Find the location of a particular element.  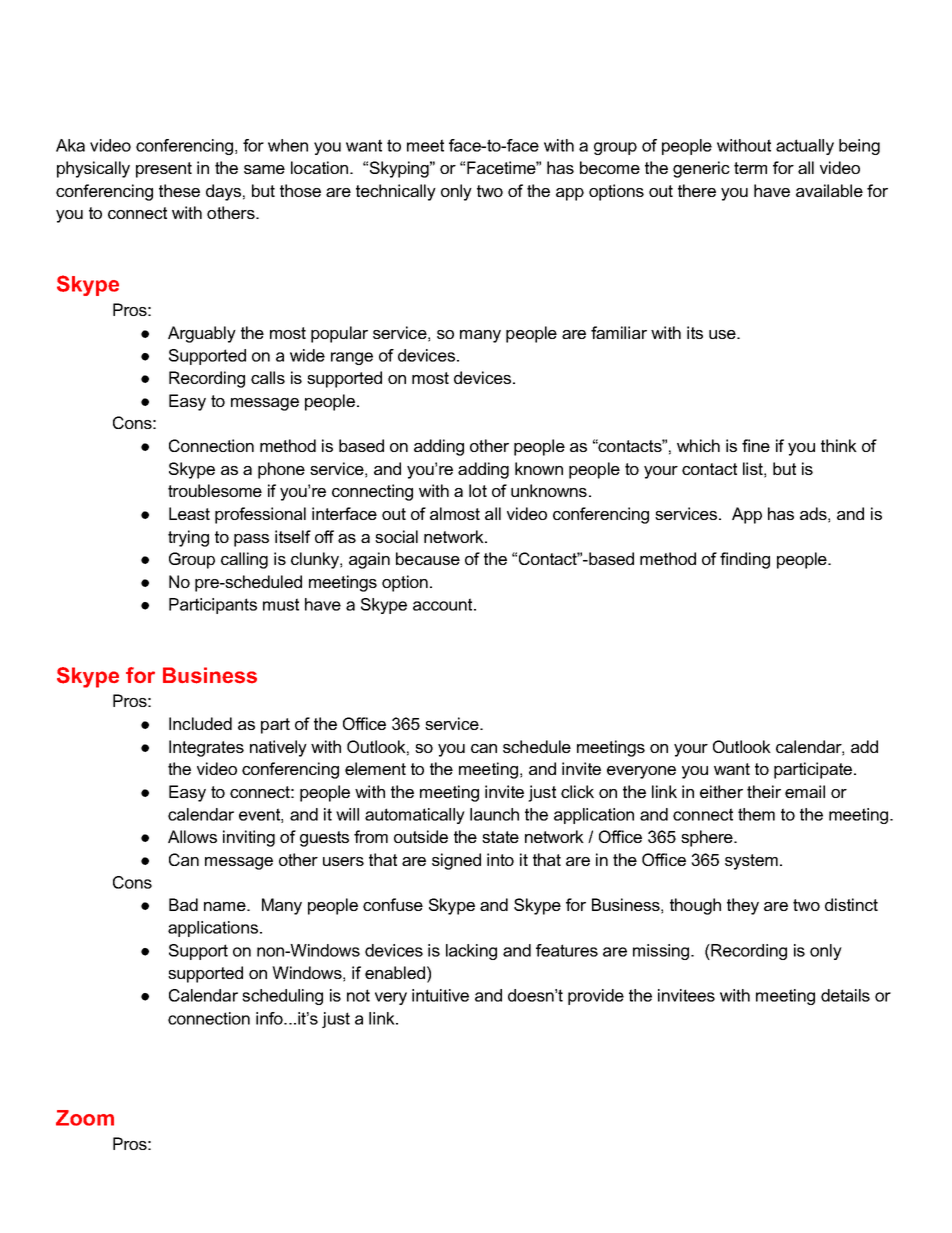

present is located at coordinates (164, 170).
